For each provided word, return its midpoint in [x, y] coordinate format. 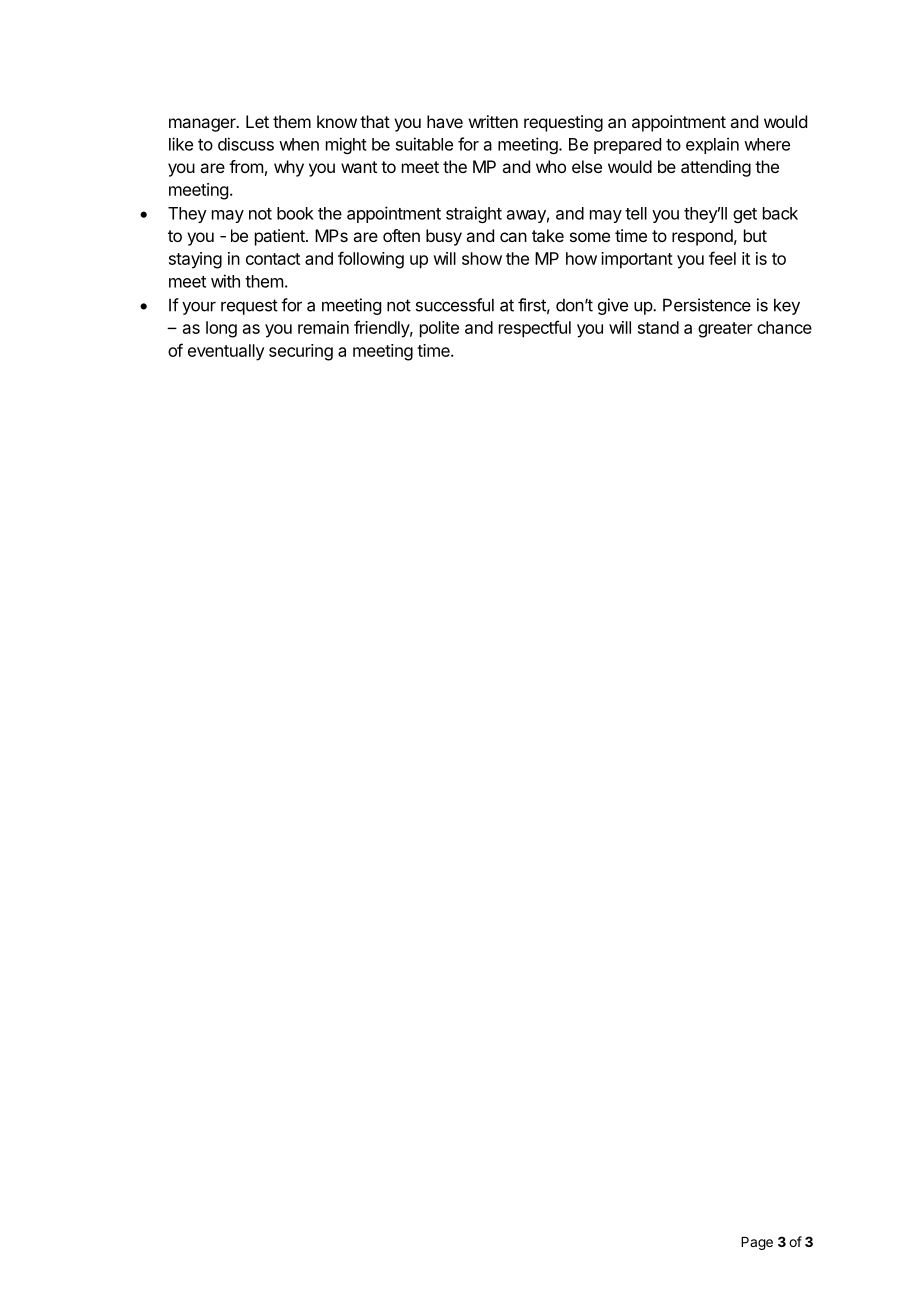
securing [301, 352]
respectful [535, 329]
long [221, 329]
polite [439, 329]
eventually [226, 352]
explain [712, 145]
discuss [246, 144]
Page [757, 1243]
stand [658, 327]
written [493, 121]
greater [725, 330]
